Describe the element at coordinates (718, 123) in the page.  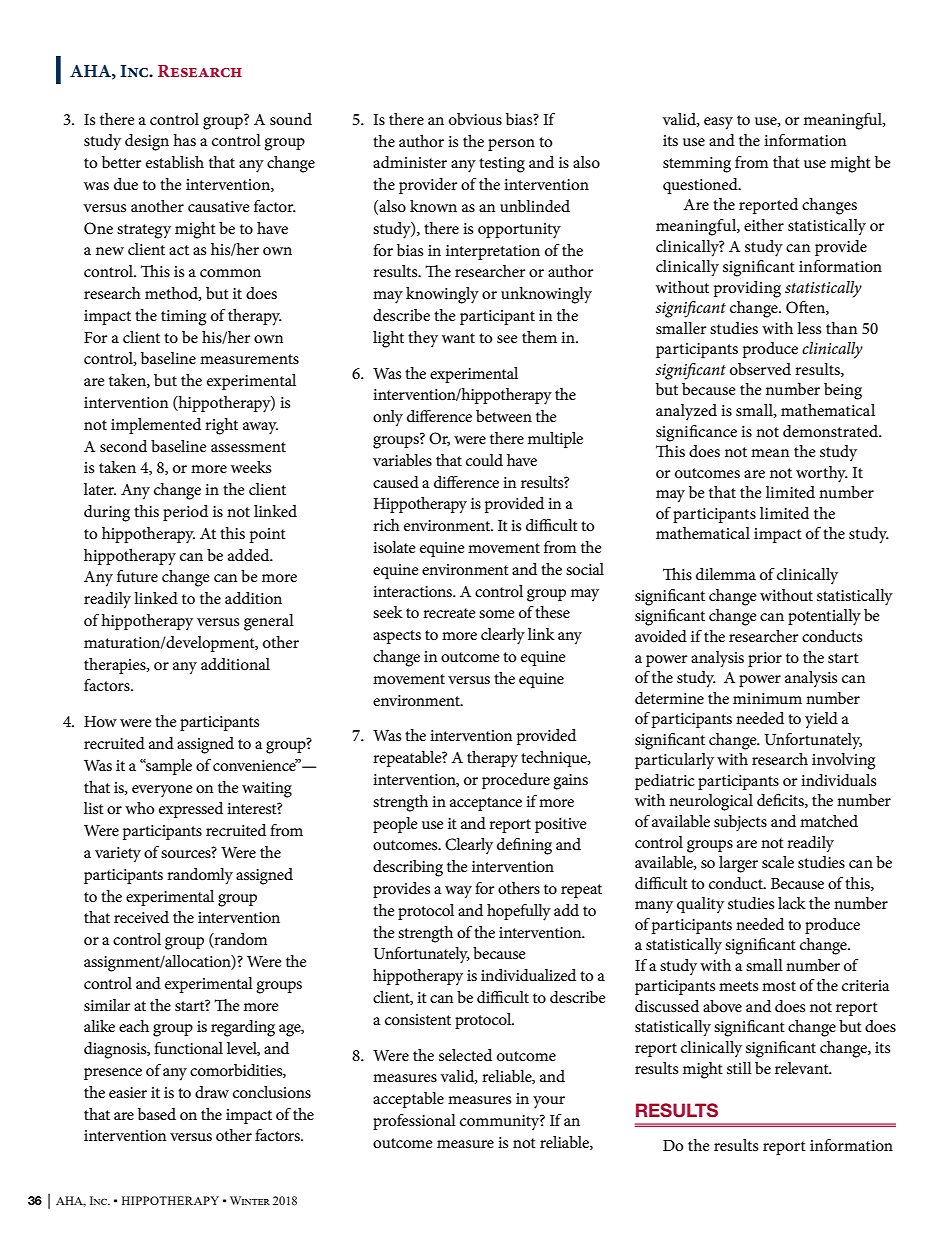
I see `easy` at that location.
